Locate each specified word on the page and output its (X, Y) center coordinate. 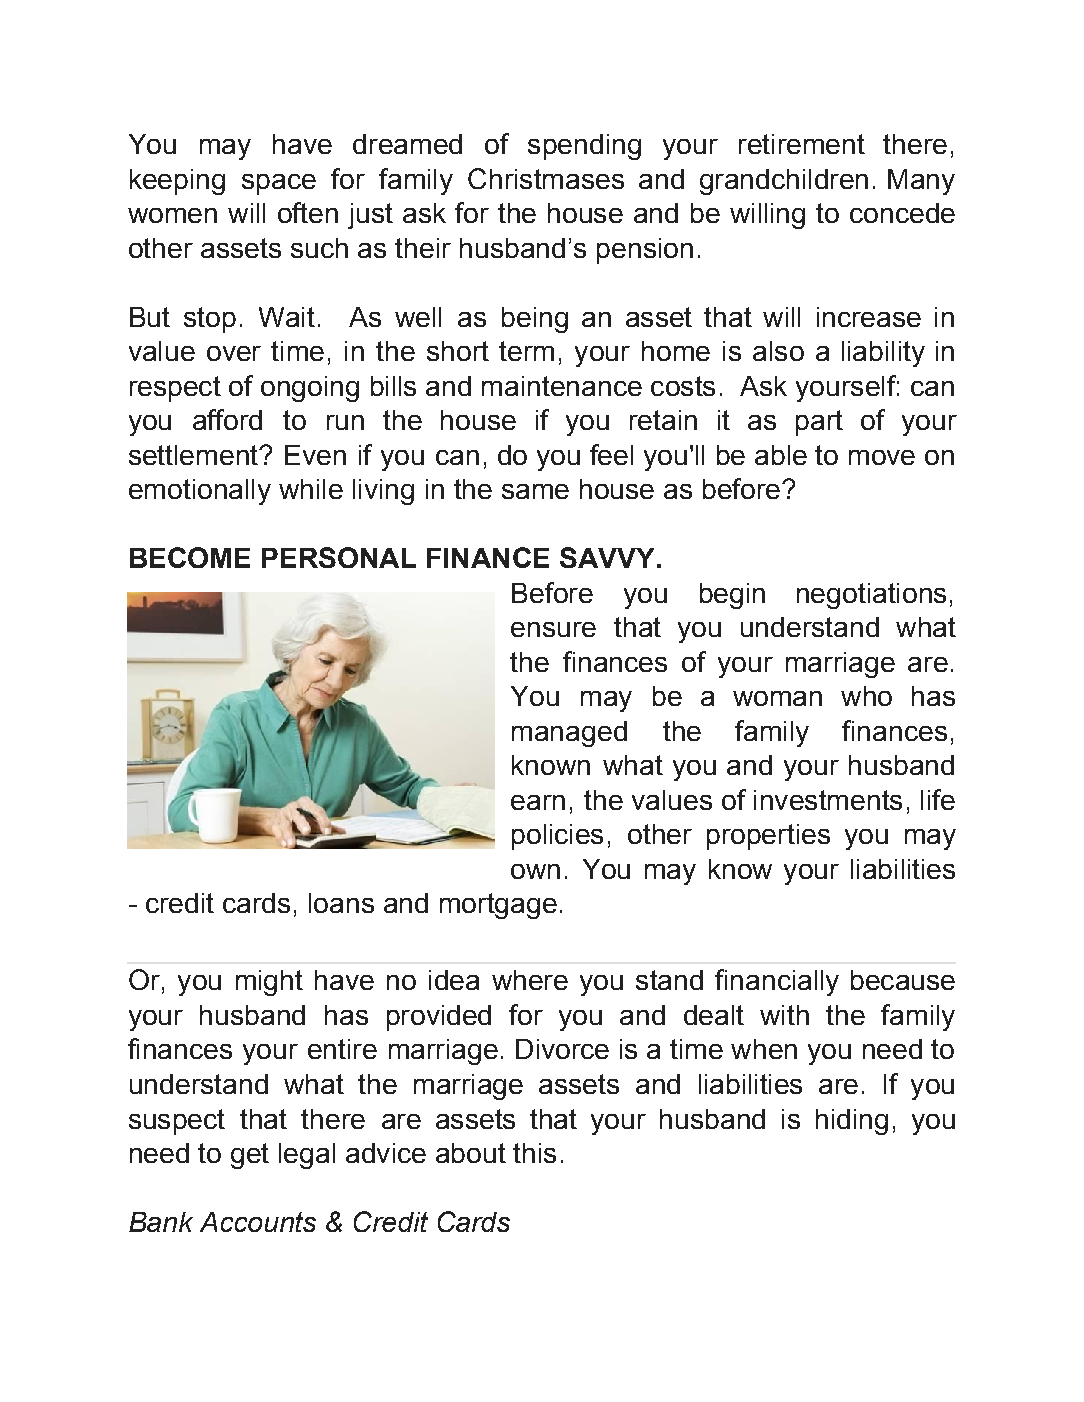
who (866, 696)
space (279, 184)
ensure (553, 629)
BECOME (190, 557)
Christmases (546, 178)
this (534, 1153)
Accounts (258, 1222)
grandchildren (784, 182)
